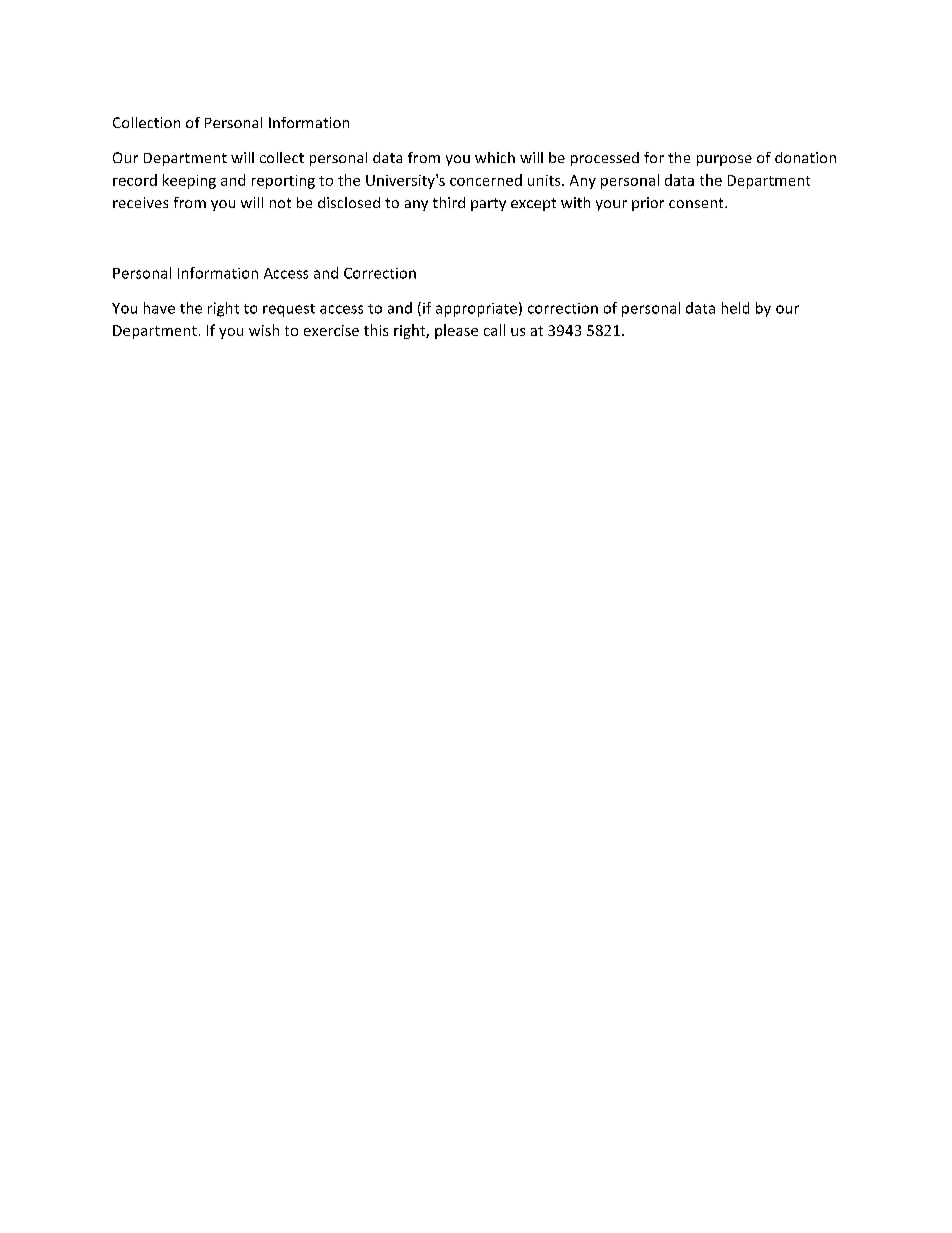 This screenshot has width=952, height=1233. Describe the element at coordinates (735, 308) in the screenshot. I see `held` at that location.
